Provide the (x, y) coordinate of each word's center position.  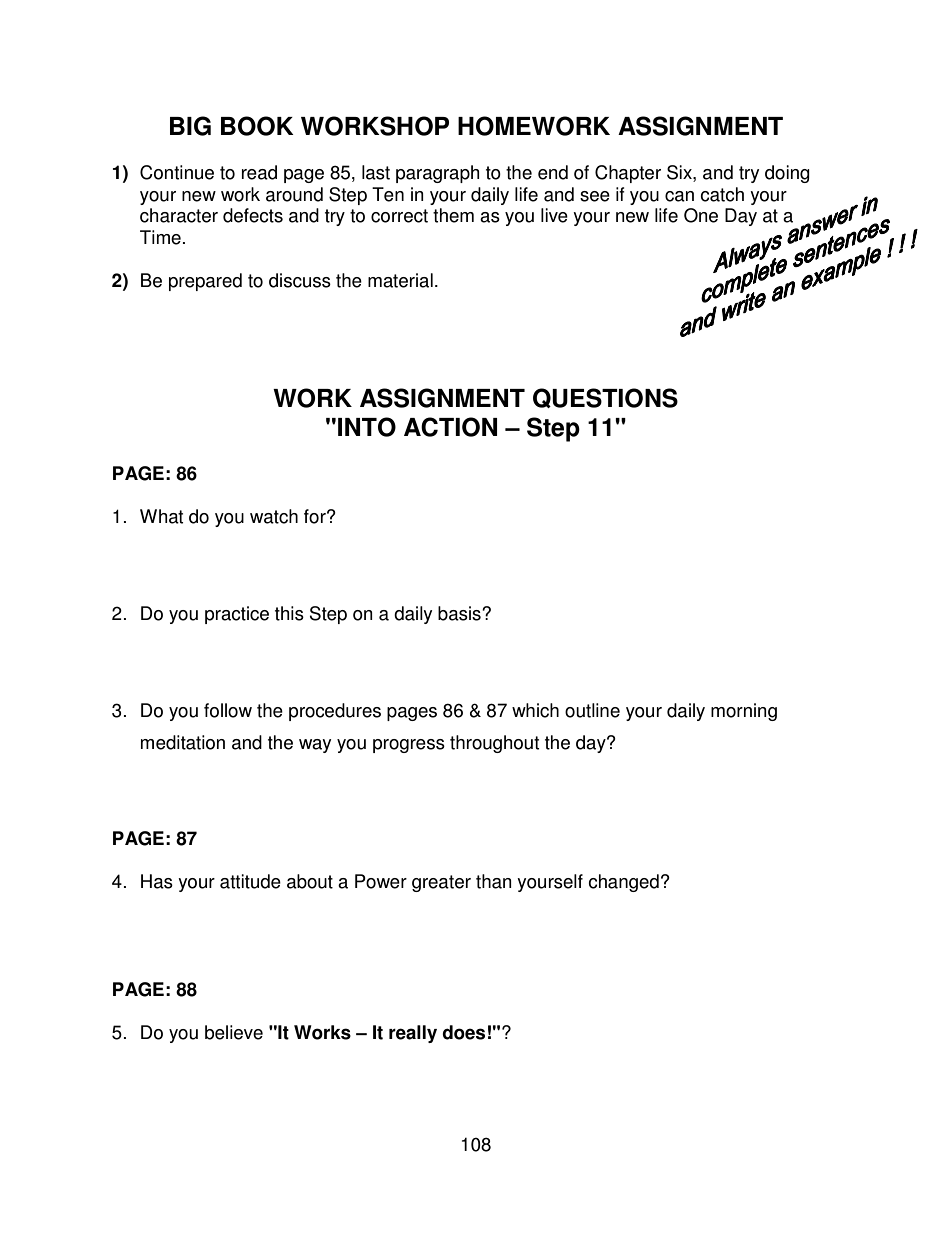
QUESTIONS (605, 398)
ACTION (450, 427)
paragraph (437, 174)
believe (234, 1032)
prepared (205, 282)
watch (274, 516)
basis (460, 613)
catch (722, 194)
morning (744, 712)
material (400, 280)
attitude (250, 881)
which (535, 710)
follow (228, 710)
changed (623, 883)
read (259, 172)
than (494, 881)
